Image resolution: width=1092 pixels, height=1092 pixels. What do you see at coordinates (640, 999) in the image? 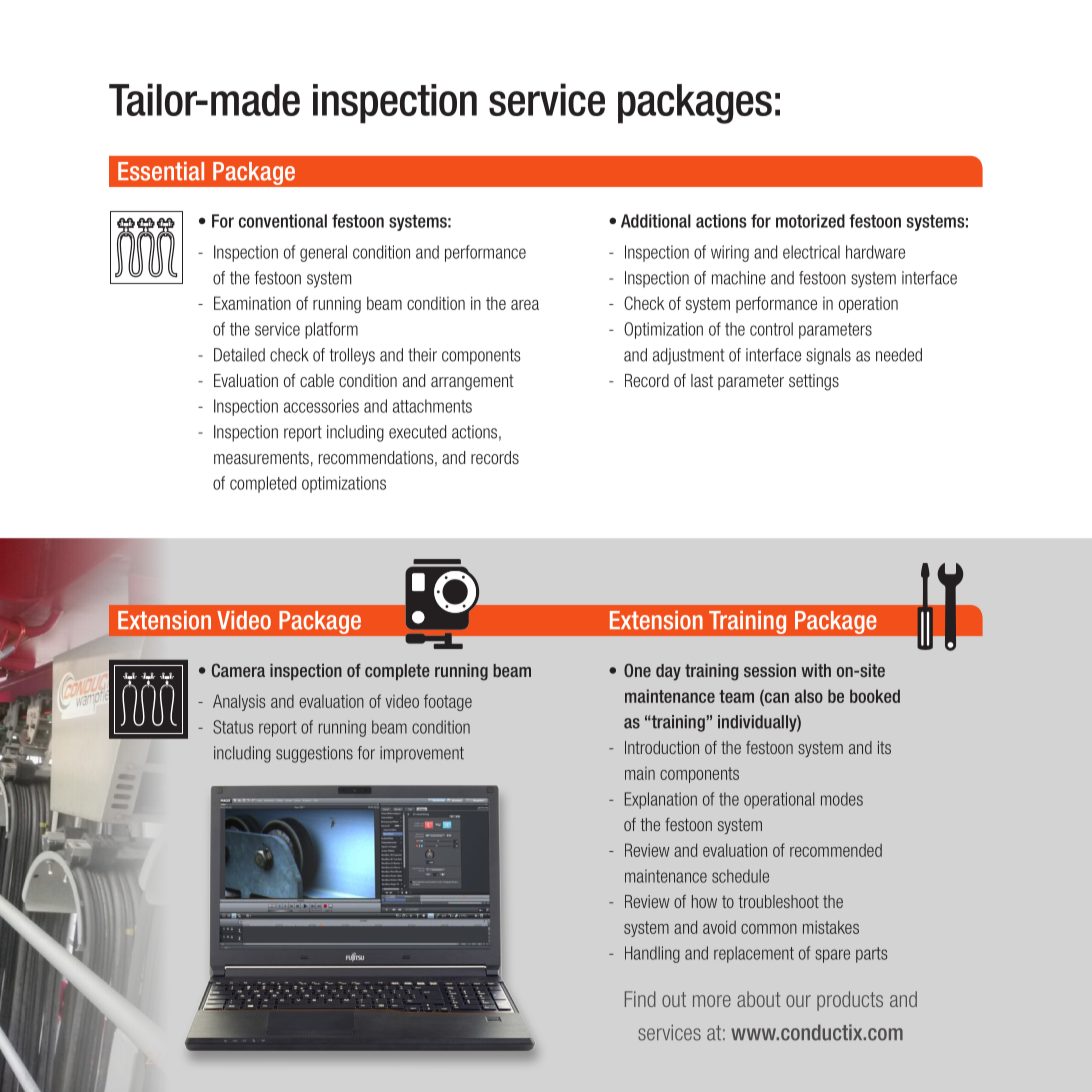
I see `Find` at bounding box center [640, 999].
